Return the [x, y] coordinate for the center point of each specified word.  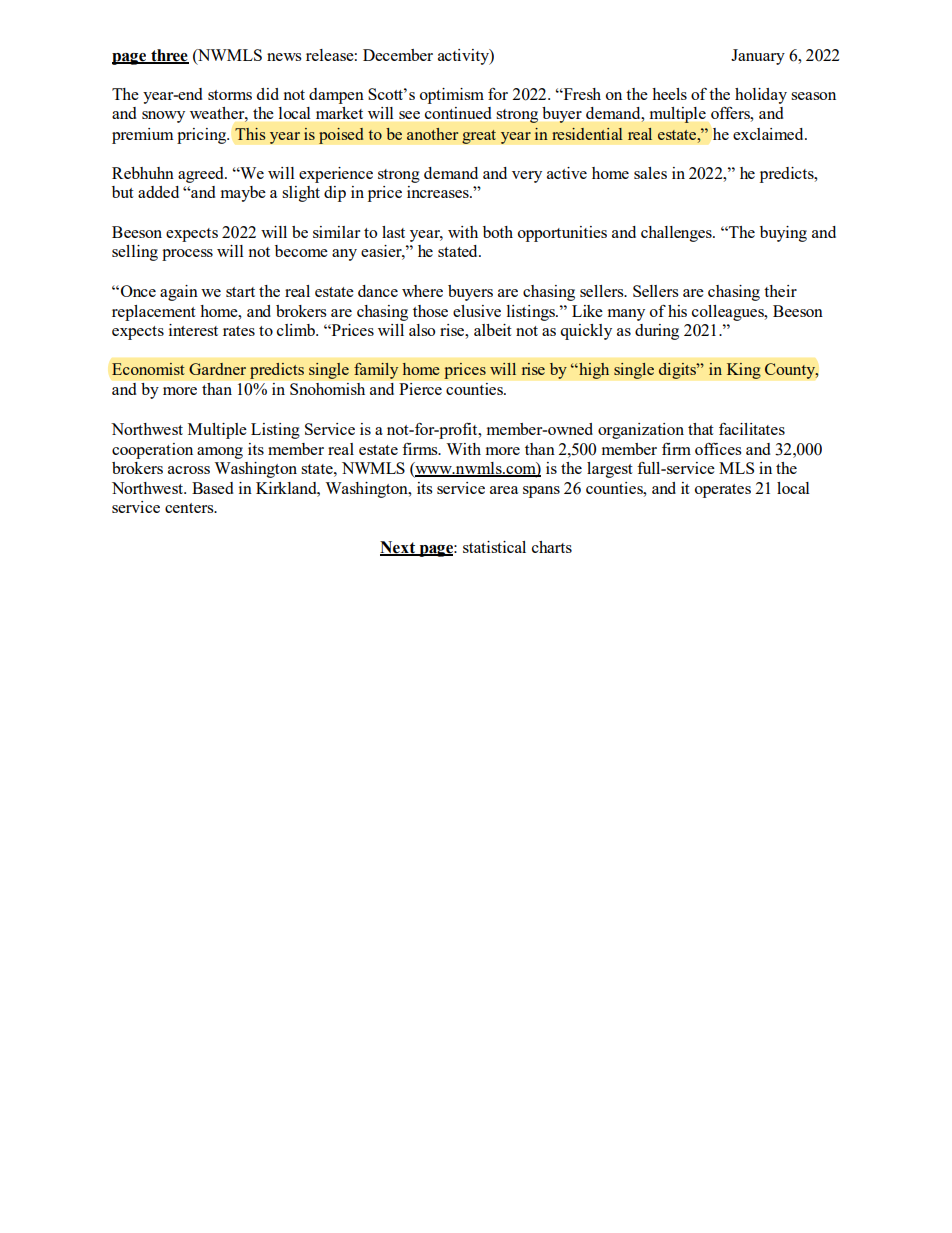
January [758, 57]
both [498, 232]
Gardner [217, 369]
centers [190, 508]
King [743, 371]
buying [783, 234]
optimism [452, 96]
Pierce [420, 389]
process [187, 255]
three [169, 56]
